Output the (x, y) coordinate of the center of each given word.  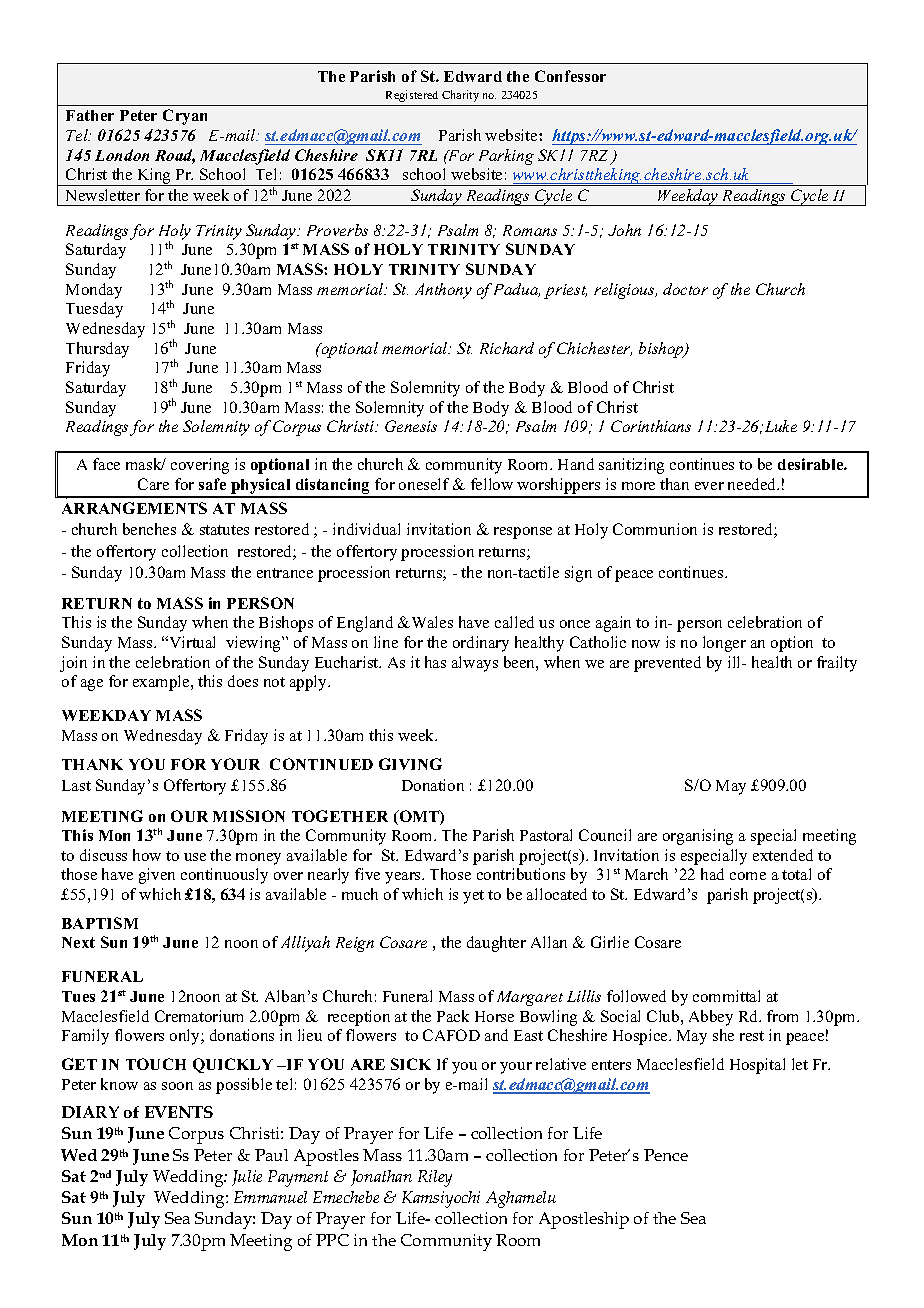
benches (149, 529)
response (523, 533)
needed (753, 484)
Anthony (443, 291)
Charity (460, 96)
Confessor (570, 76)
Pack (453, 1016)
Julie (247, 1178)
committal (726, 996)
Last (76, 785)
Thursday (97, 350)
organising (698, 837)
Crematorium (199, 1016)
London (122, 155)
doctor (685, 289)
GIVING (410, 764)
